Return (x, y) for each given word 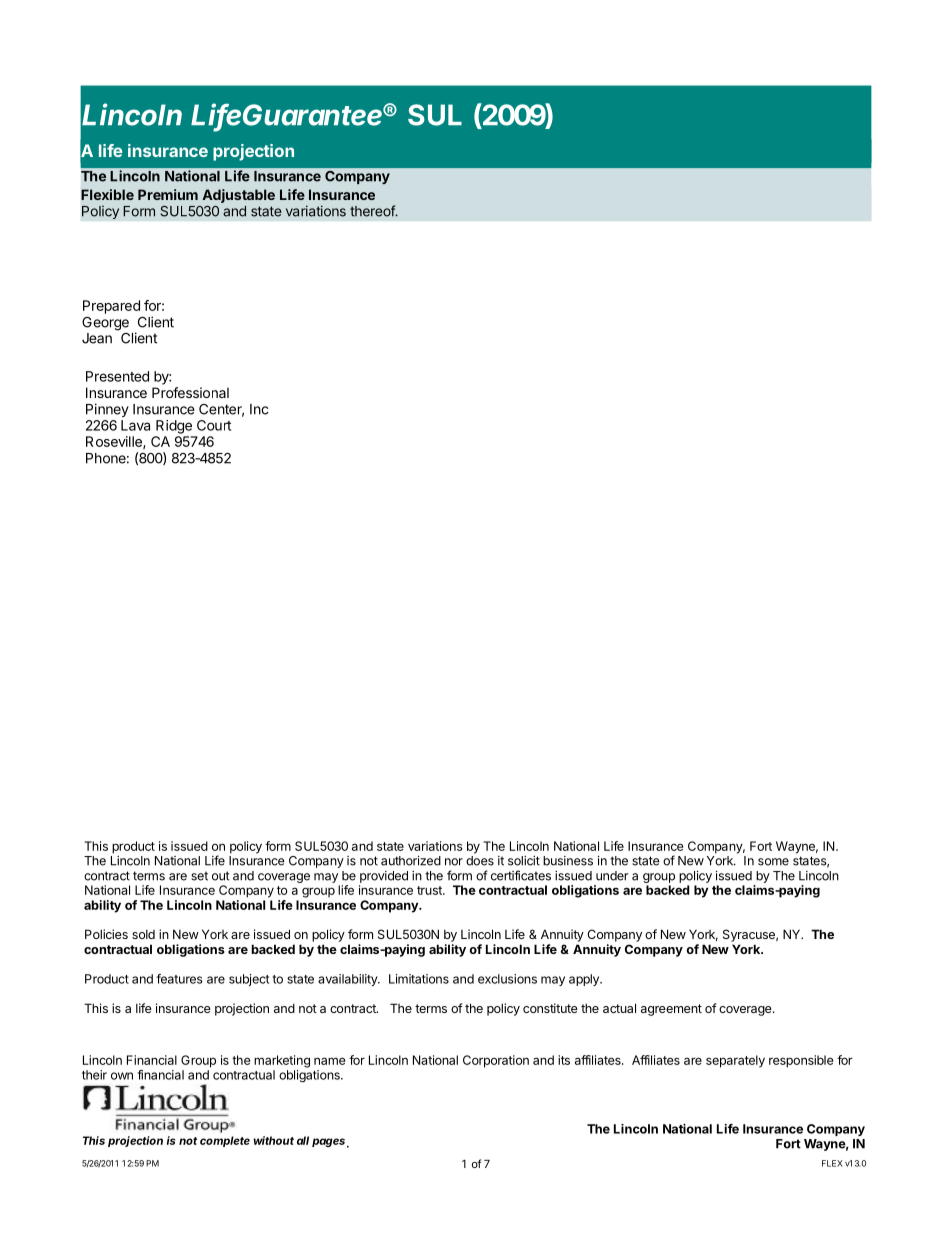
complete (225, 1141)
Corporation (496, 1061)
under (612, 876)
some (773, 862)
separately (735, 1061)
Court (214, 425)
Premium (168, 194)
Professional (190, 392)
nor (454, 862)
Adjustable (238, 196)
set (199, 876)
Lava (135, 425)
